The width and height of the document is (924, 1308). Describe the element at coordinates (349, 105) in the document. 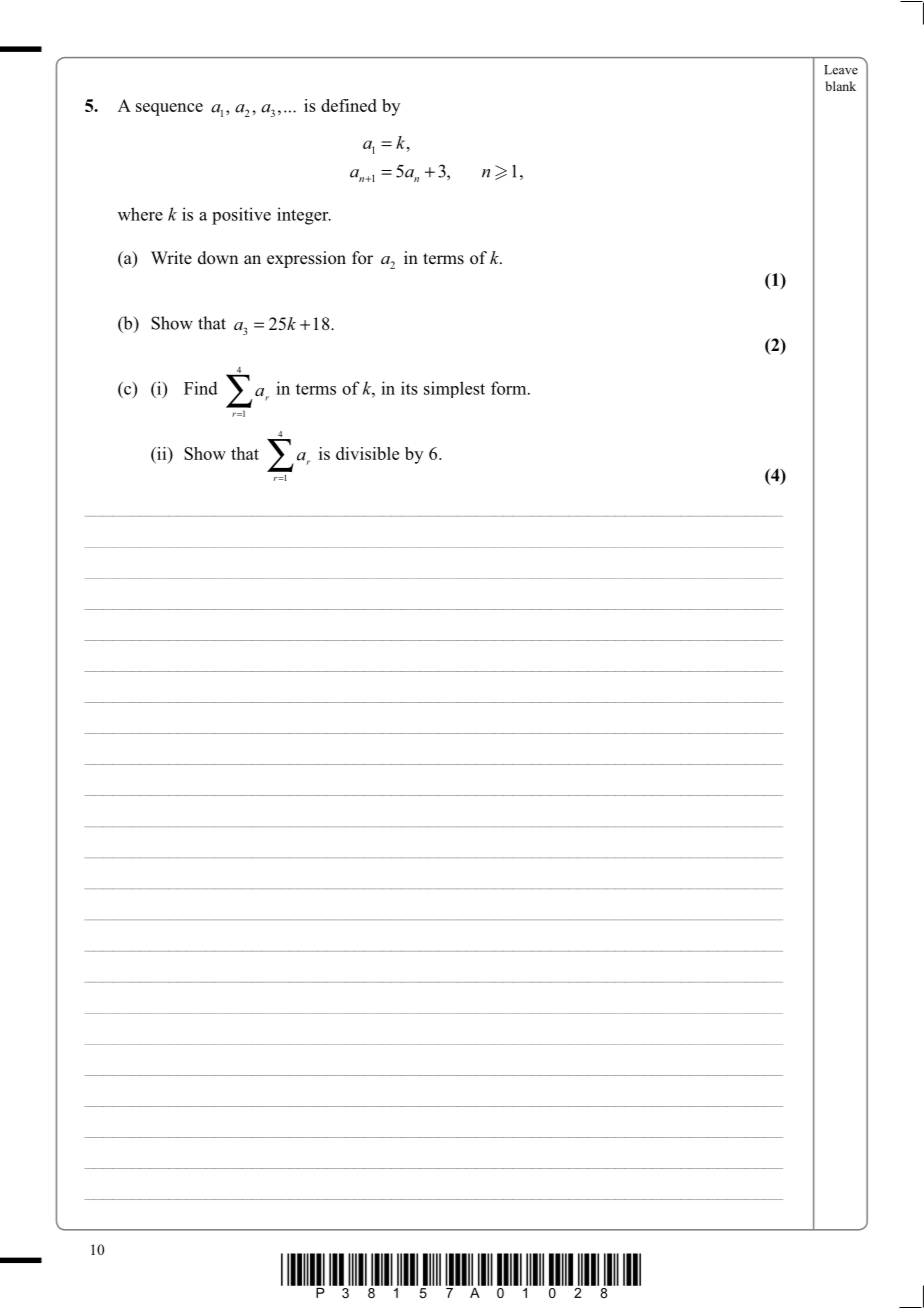

I see `defined` at that location.
